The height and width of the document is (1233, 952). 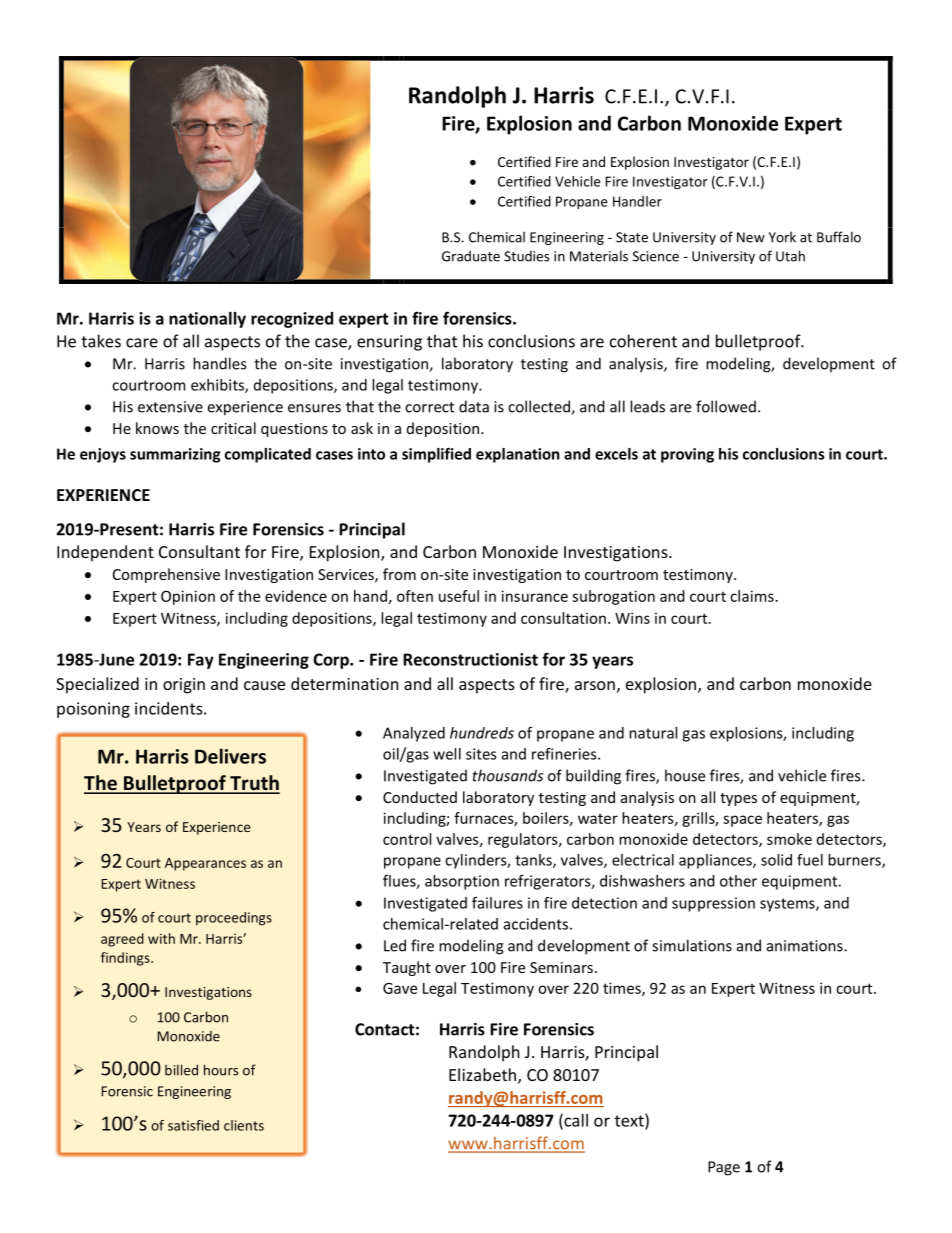 I want to click on Utah, so click(x=790, y=256).
